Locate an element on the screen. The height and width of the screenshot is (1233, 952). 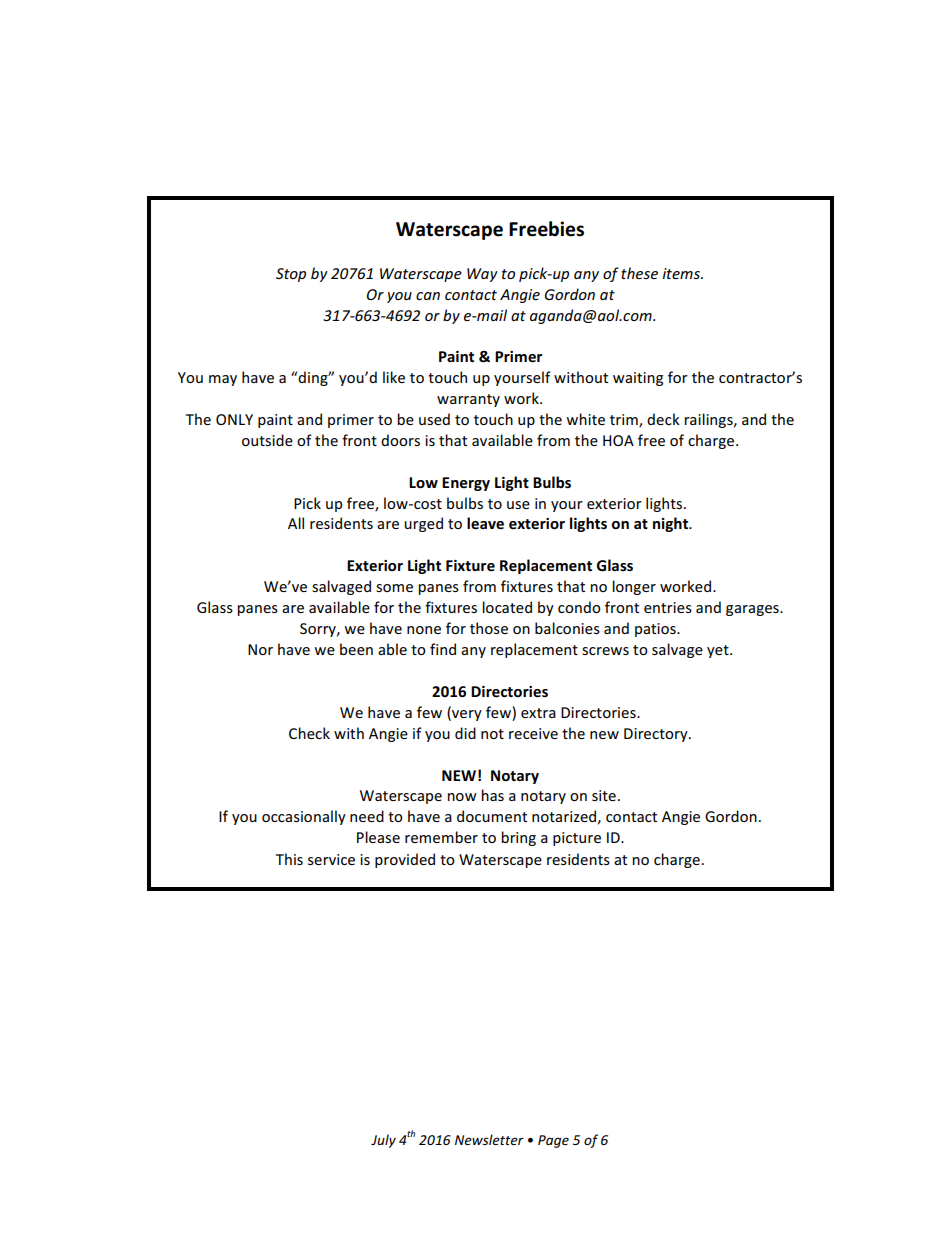
Check is located at coordinates (309, 733).
